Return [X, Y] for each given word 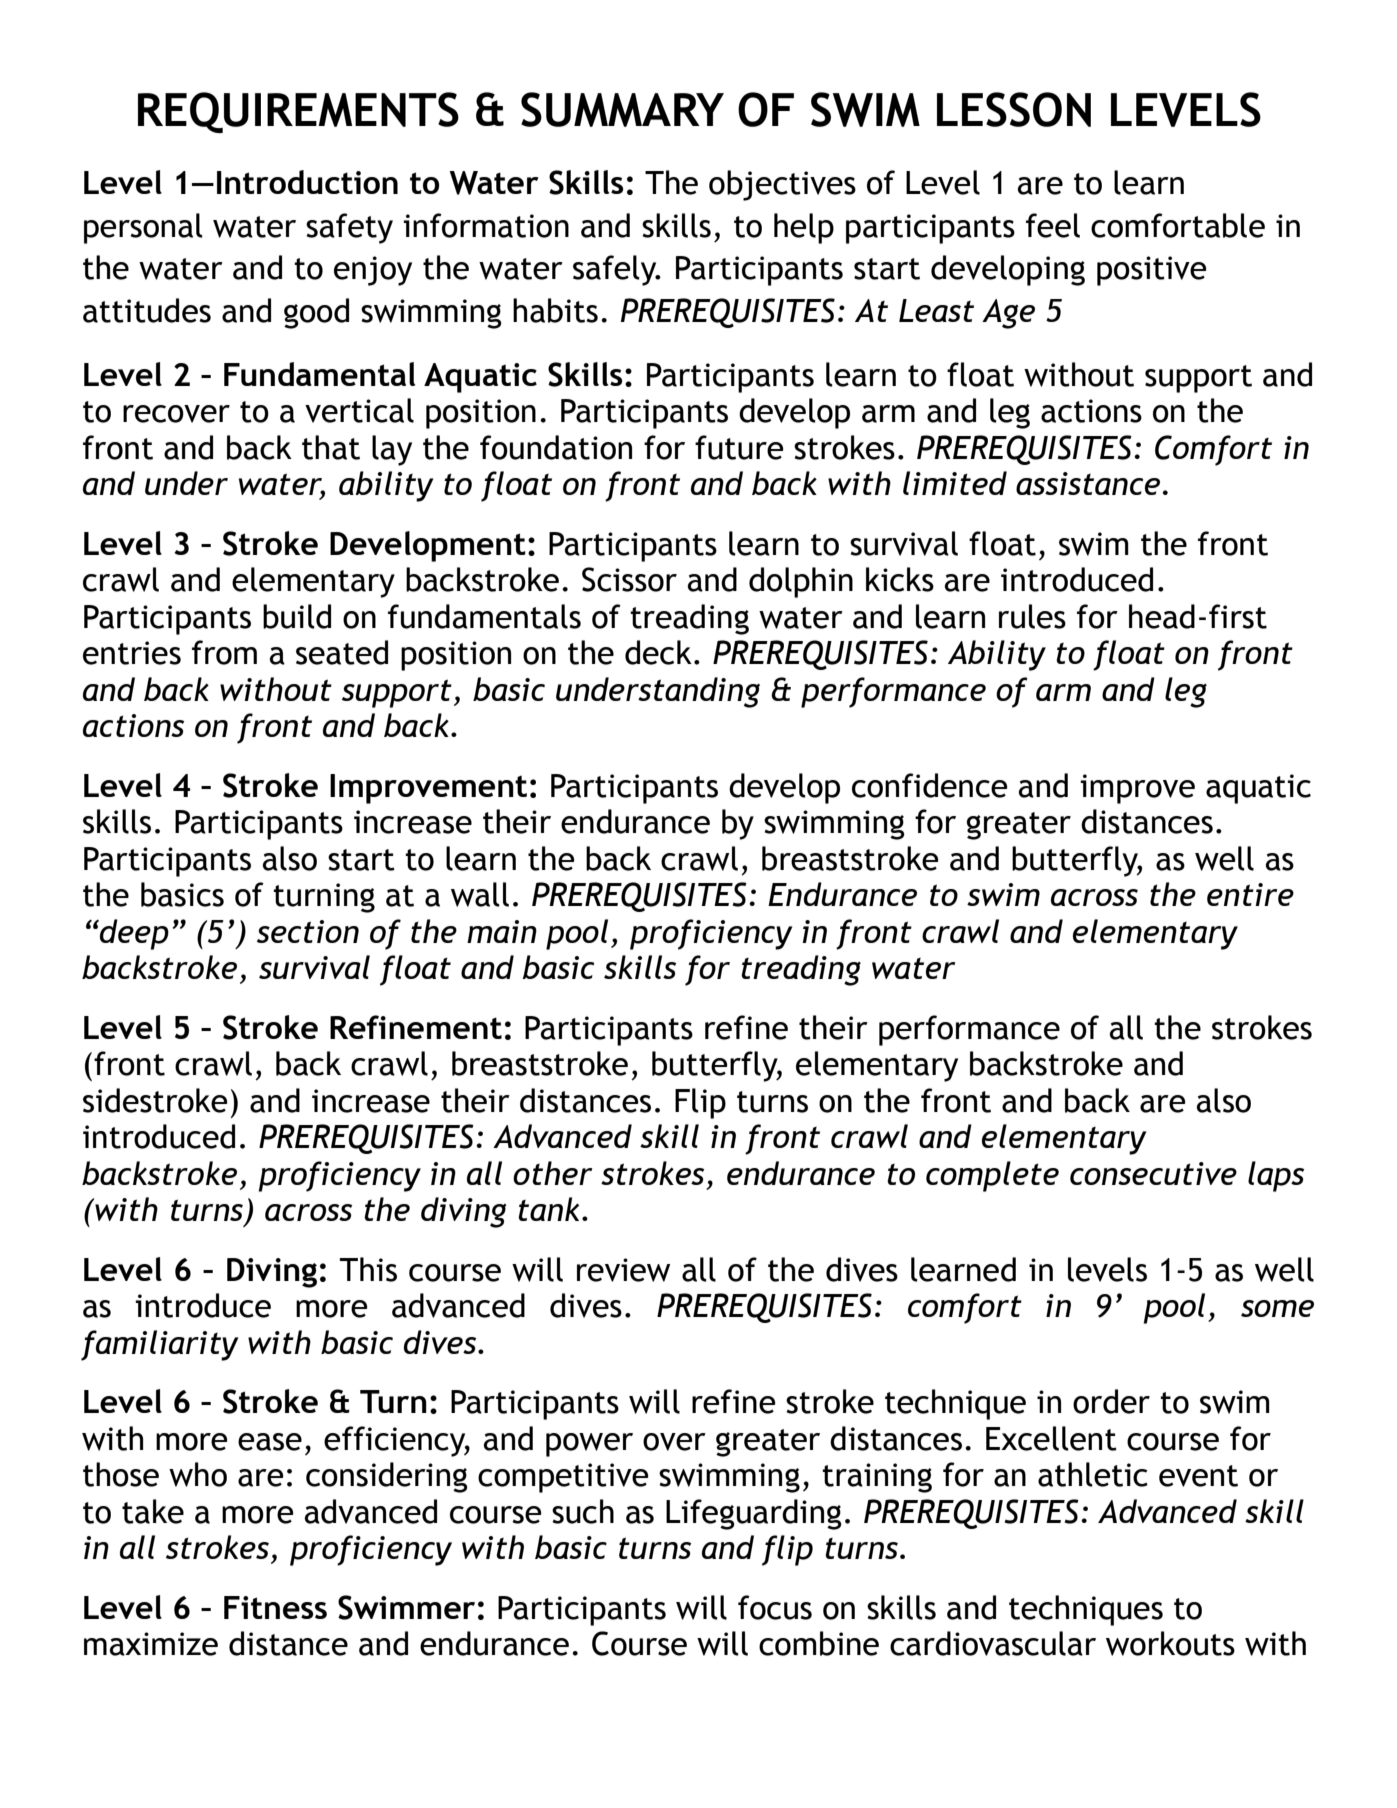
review [623, 1270]
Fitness [275, 1607]
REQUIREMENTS [298, 112]
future [739, 447]
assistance [1088, 483]
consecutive [1153, 1173]
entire [1250, 894]
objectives [782, 185]
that [331, 447]
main [502, 931]
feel [1053, 225]
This [368, 1269]
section [308, 931]
